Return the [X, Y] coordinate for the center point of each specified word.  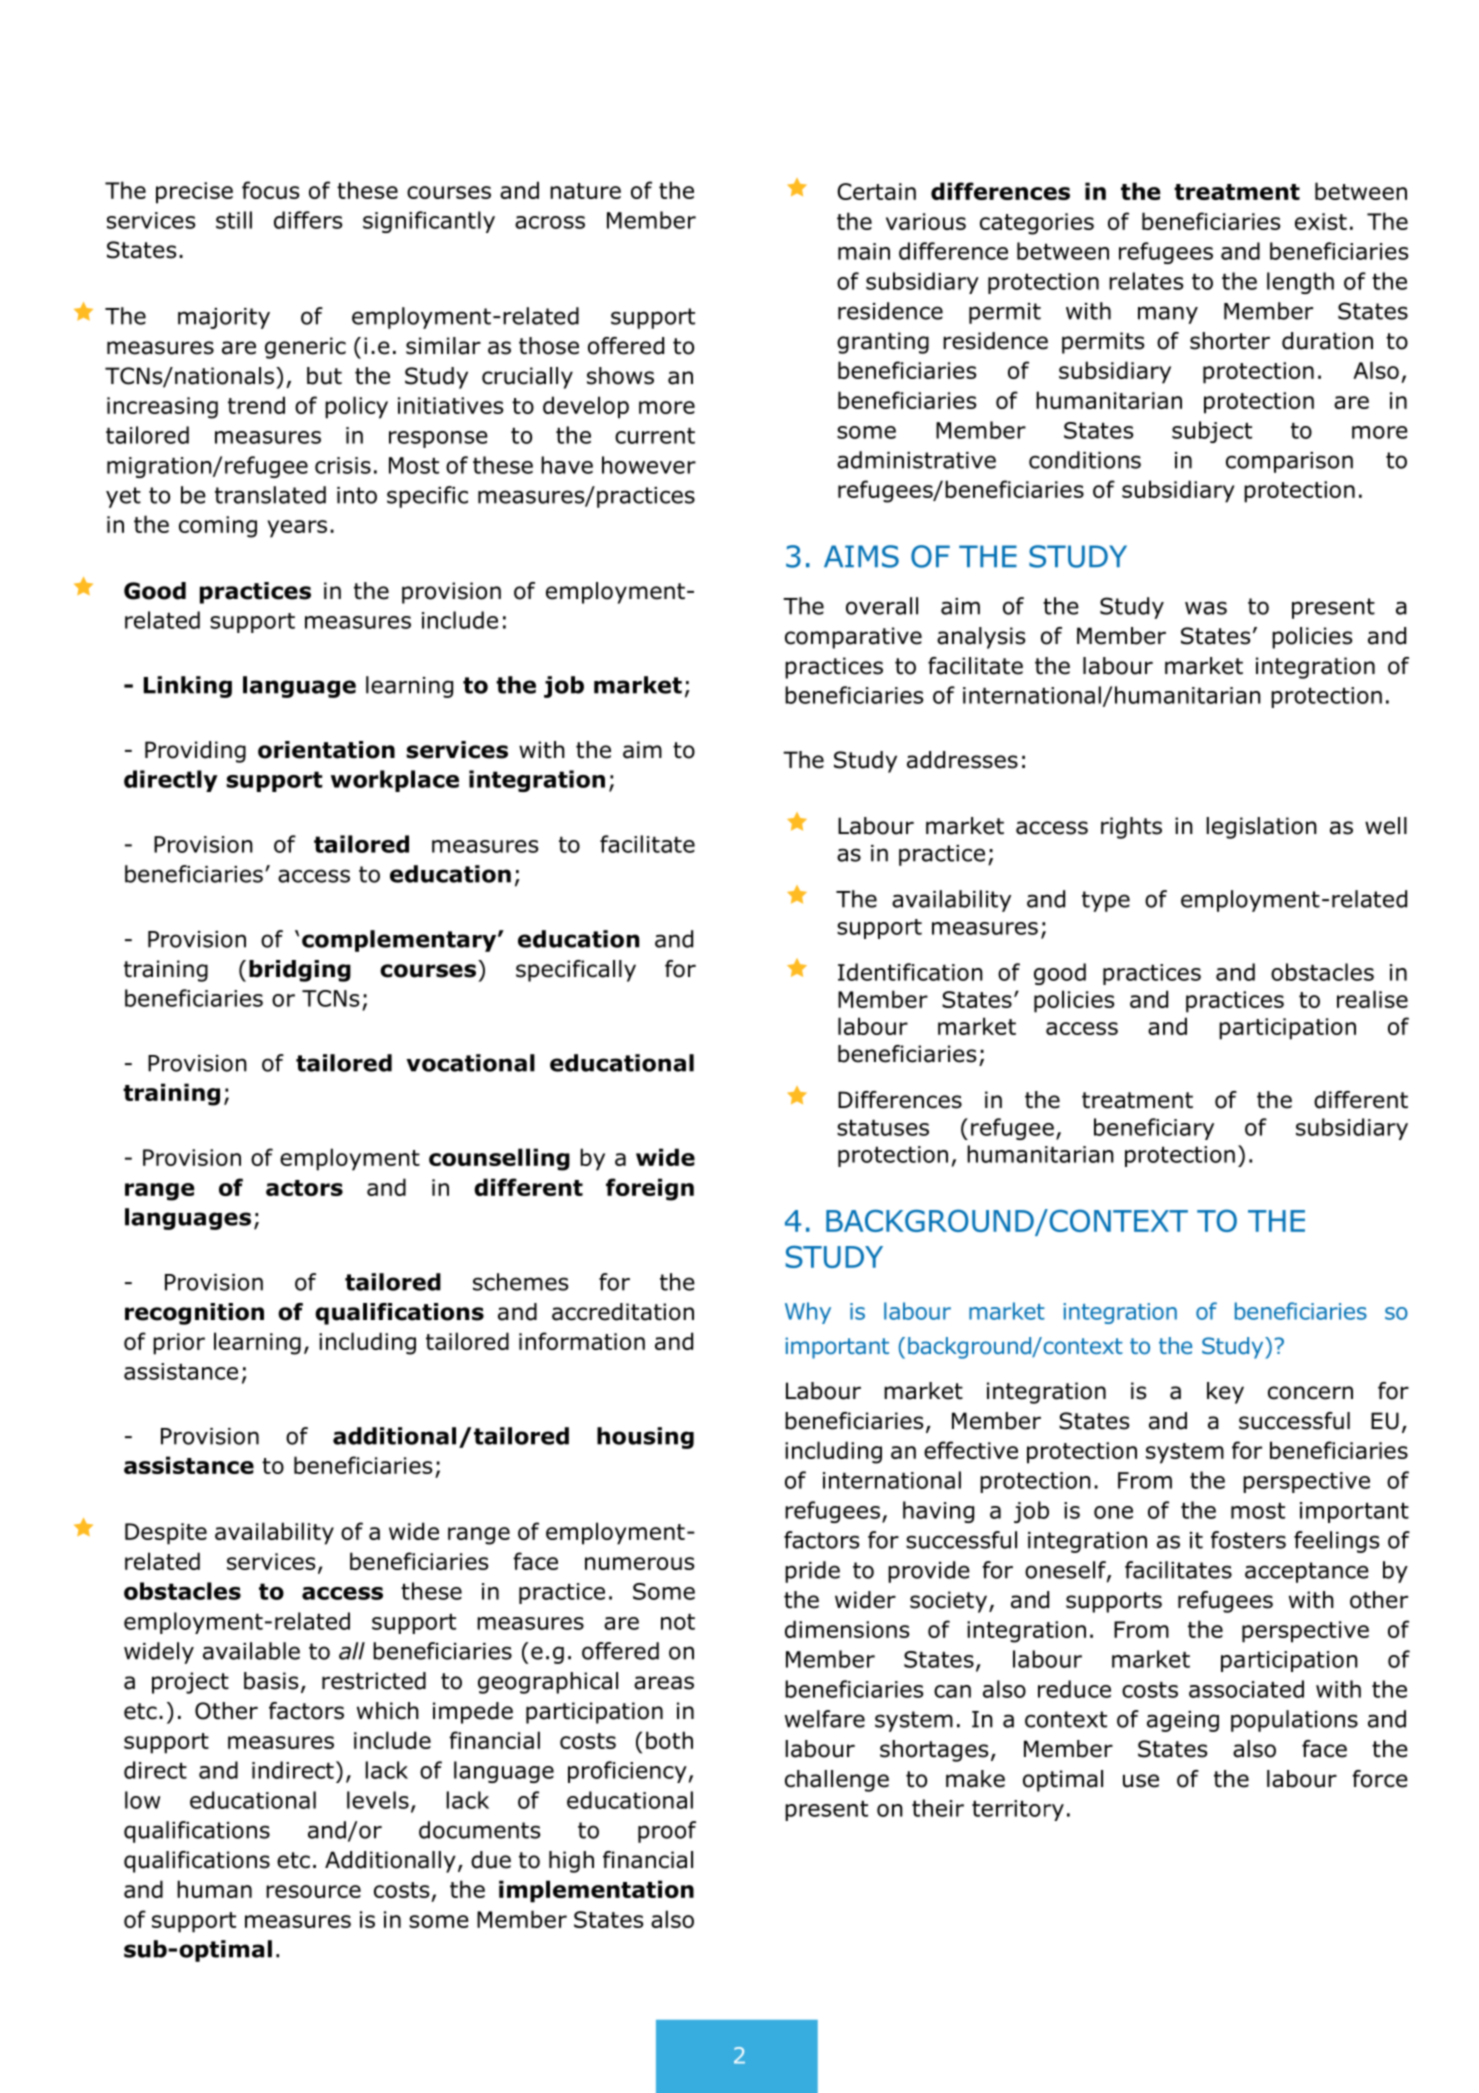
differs [308, 220]
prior [179, 1344]
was [1206, 608]
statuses [883, 1127]
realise [1372, 999]
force [1380, 1779]
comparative [853, 638]
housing [645, 1438]
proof [667, 1832]
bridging [300, 971]
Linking [188, 687]
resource [313, 1891]
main [864, 251]
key [1225, 1393]
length [1300, 283]
